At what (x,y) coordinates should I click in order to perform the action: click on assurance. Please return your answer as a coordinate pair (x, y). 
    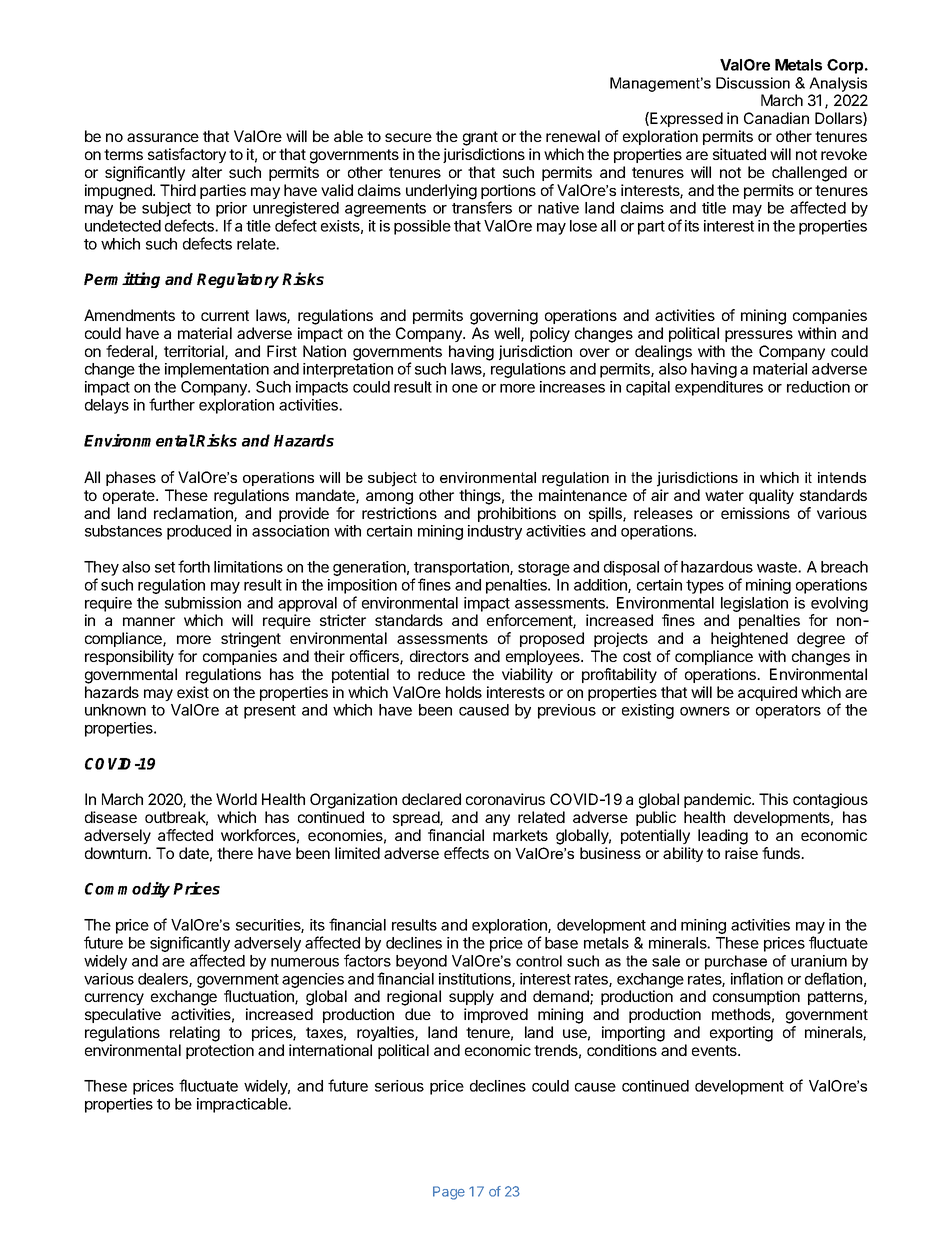
    Looking at the image, I should click on (163, 137).
